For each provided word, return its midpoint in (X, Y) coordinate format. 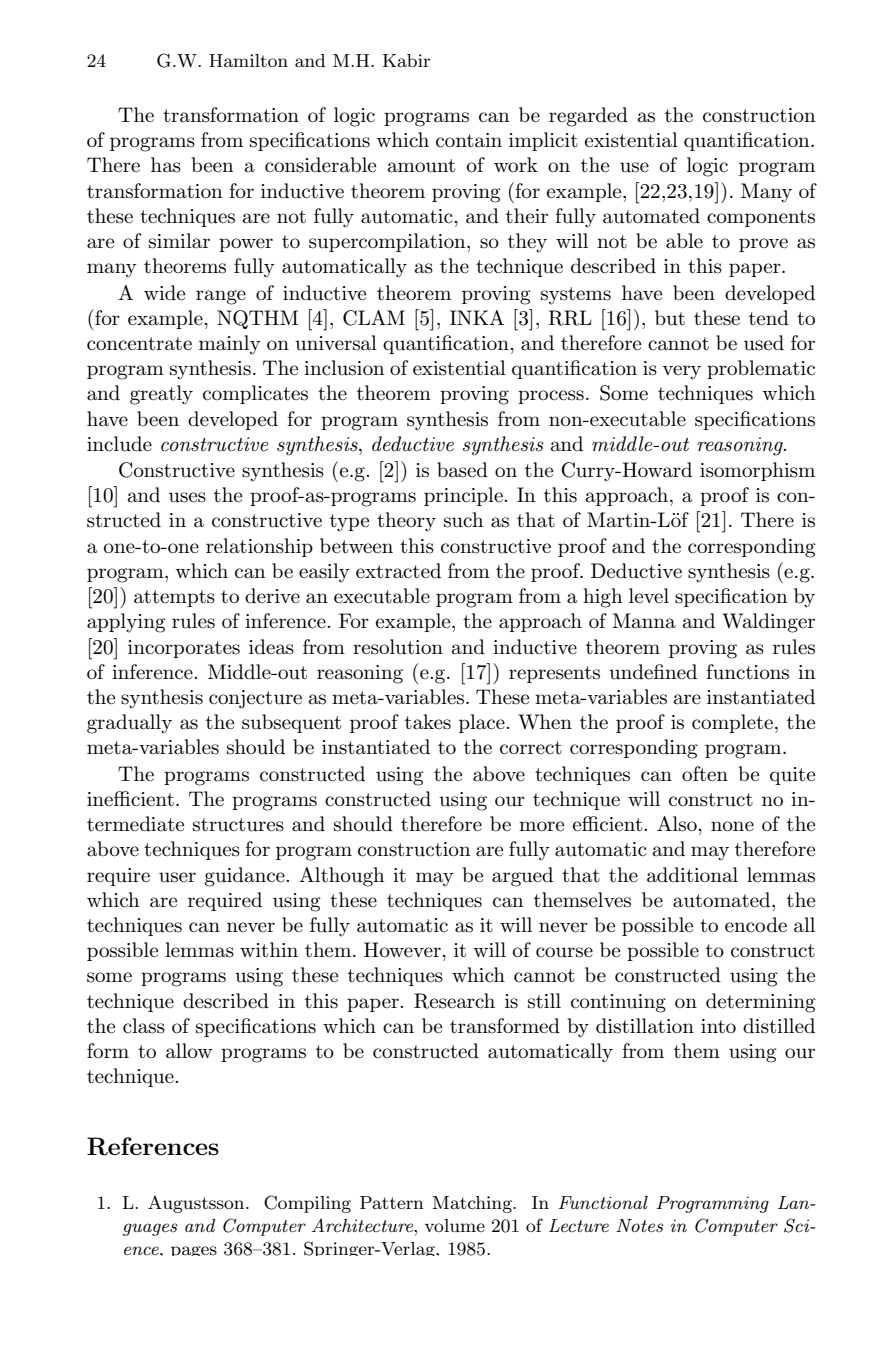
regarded (588, 117)
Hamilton (248, 60)
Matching (473, 1204)
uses (187, 497)
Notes (639, 1225)
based (462, 470)
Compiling (307, 1204)
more (541, 826)
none (732, 826)
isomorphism (757, 471)
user (177, 877)
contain (469, 140)
